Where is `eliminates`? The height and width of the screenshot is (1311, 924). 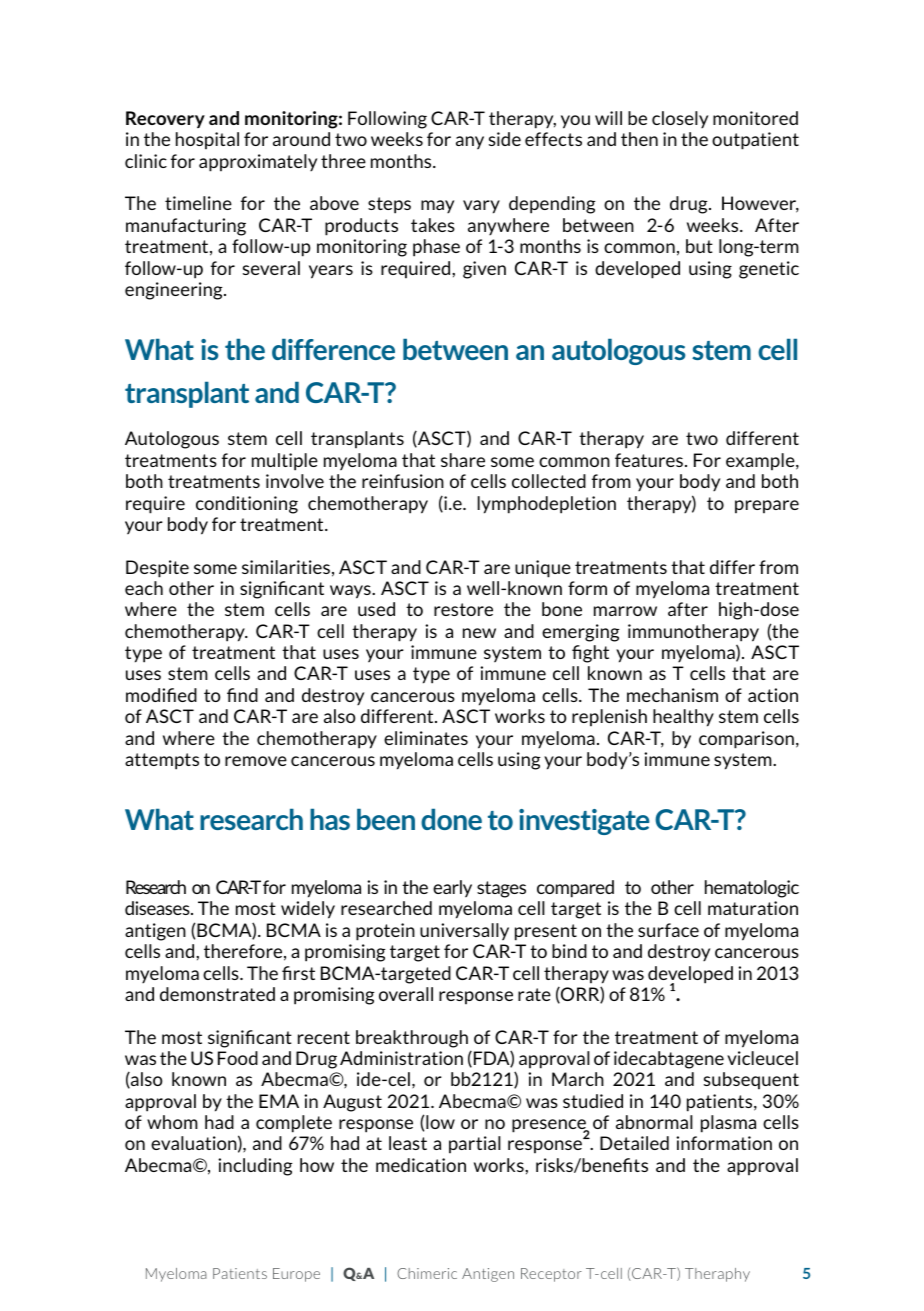 eliminates is located at coordinates (426, 738).
